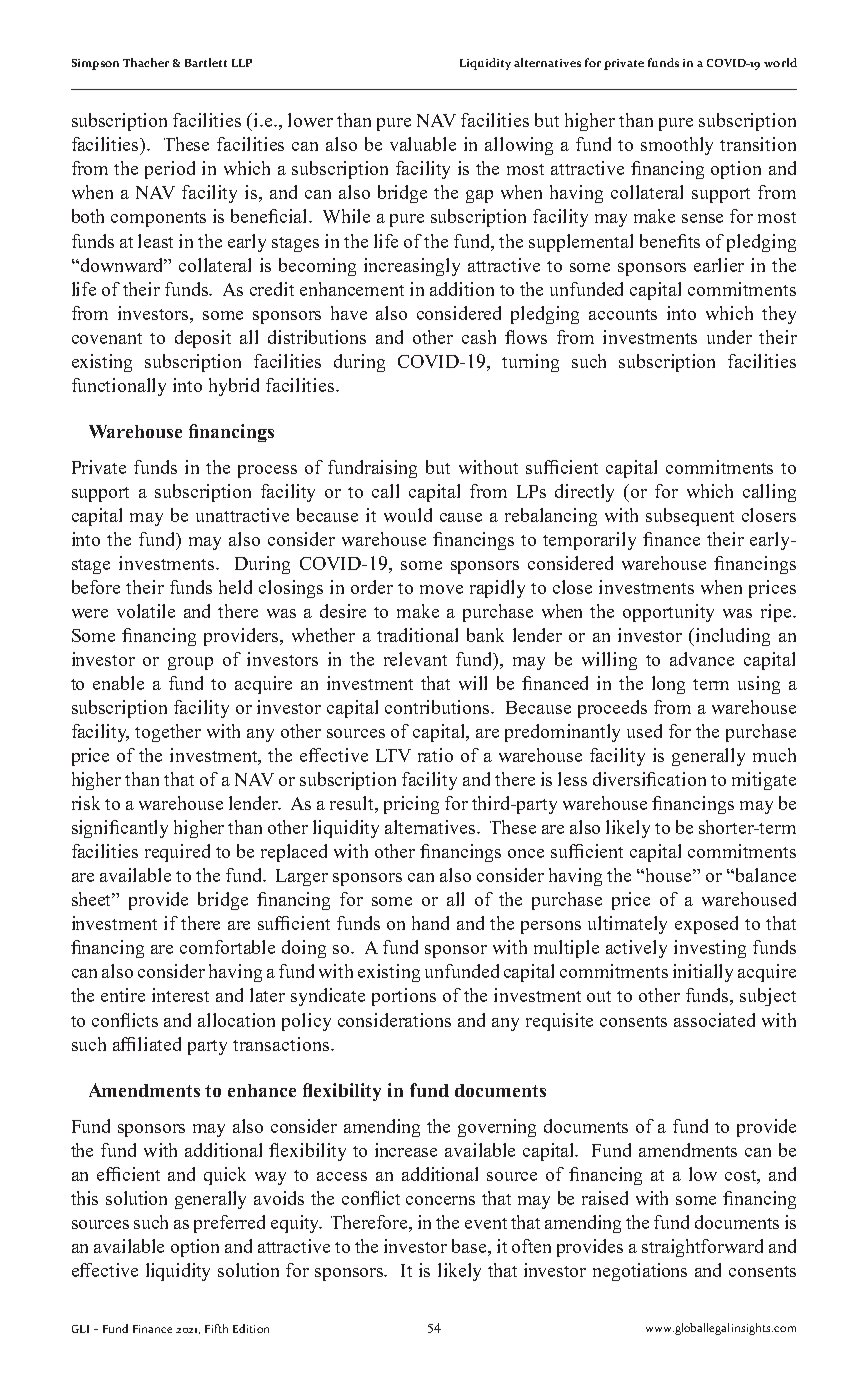  Describe the element at coordinates (206, 62) in the image. I see `Bartlett` at that location.
